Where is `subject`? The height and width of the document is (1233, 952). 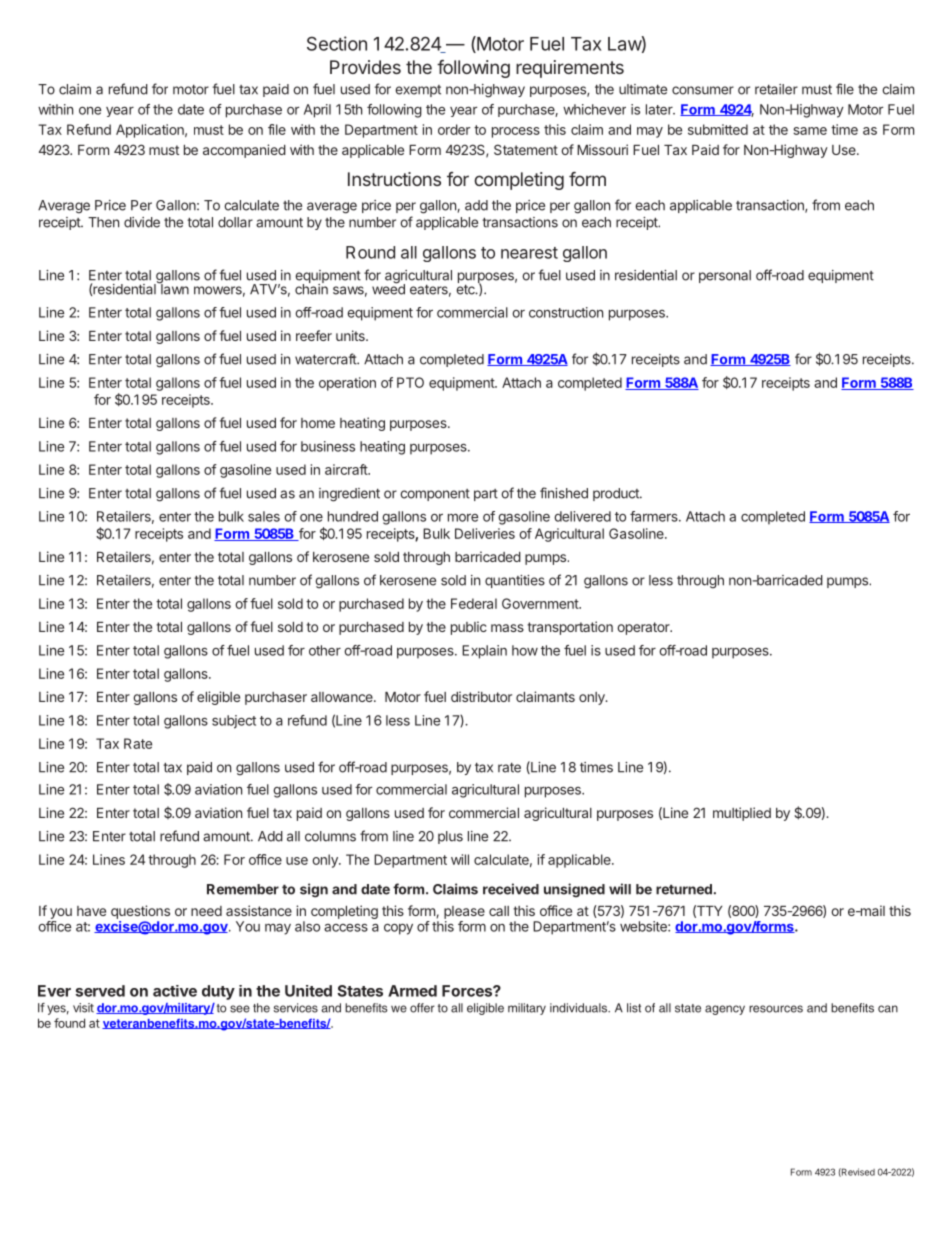 subject is located at coordinates (234, 722).
